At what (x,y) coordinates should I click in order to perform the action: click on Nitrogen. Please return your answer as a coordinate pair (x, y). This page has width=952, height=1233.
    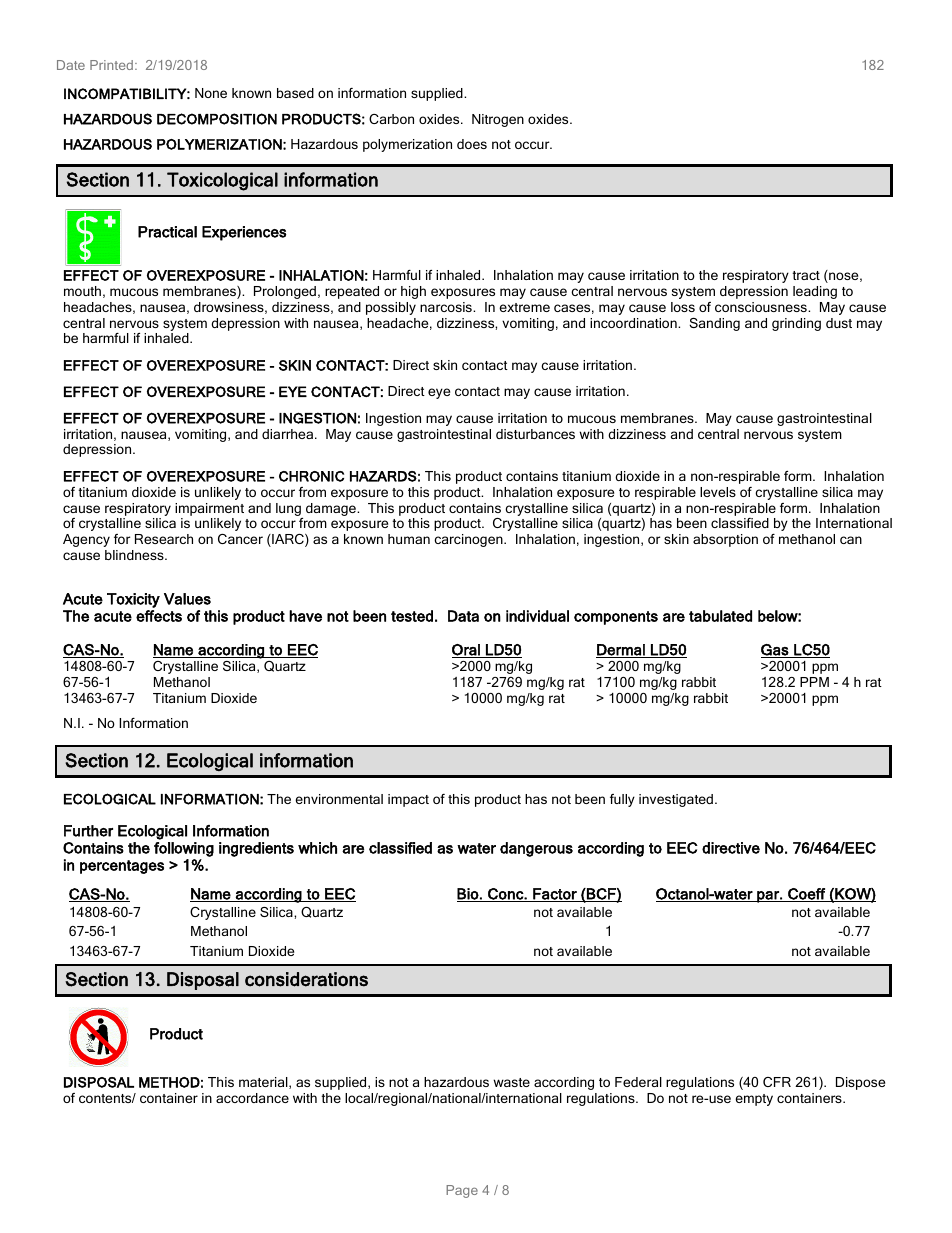
    Looking at the image, I should click on (498, 120).
